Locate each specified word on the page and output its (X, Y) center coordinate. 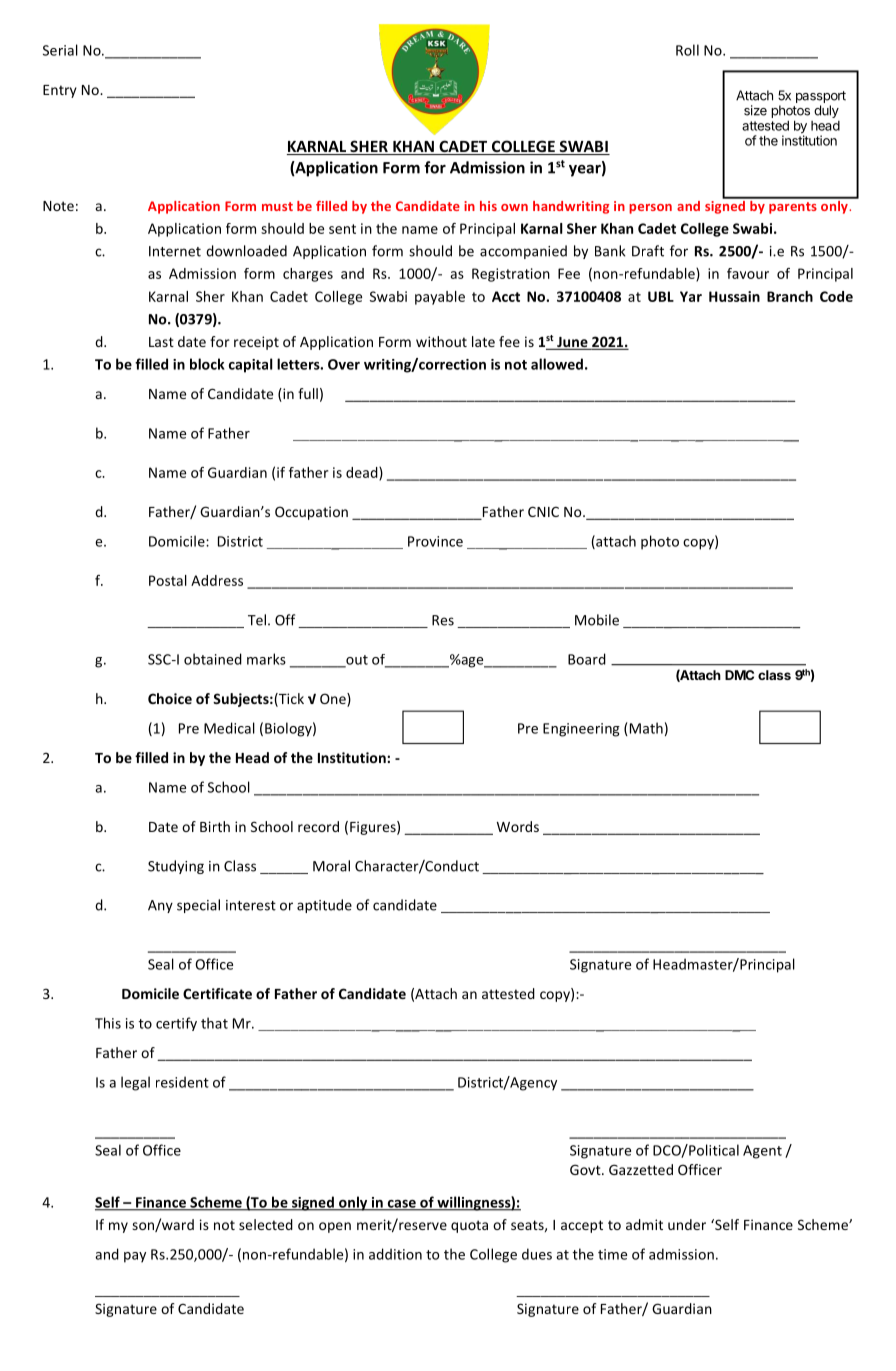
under (687, 1224)
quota (469, 1226)
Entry (60, 91)
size (755, 110)
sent (342, 229)
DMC (739, 675)
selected (266, 1224)
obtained (213, 659)
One (334, 700)
